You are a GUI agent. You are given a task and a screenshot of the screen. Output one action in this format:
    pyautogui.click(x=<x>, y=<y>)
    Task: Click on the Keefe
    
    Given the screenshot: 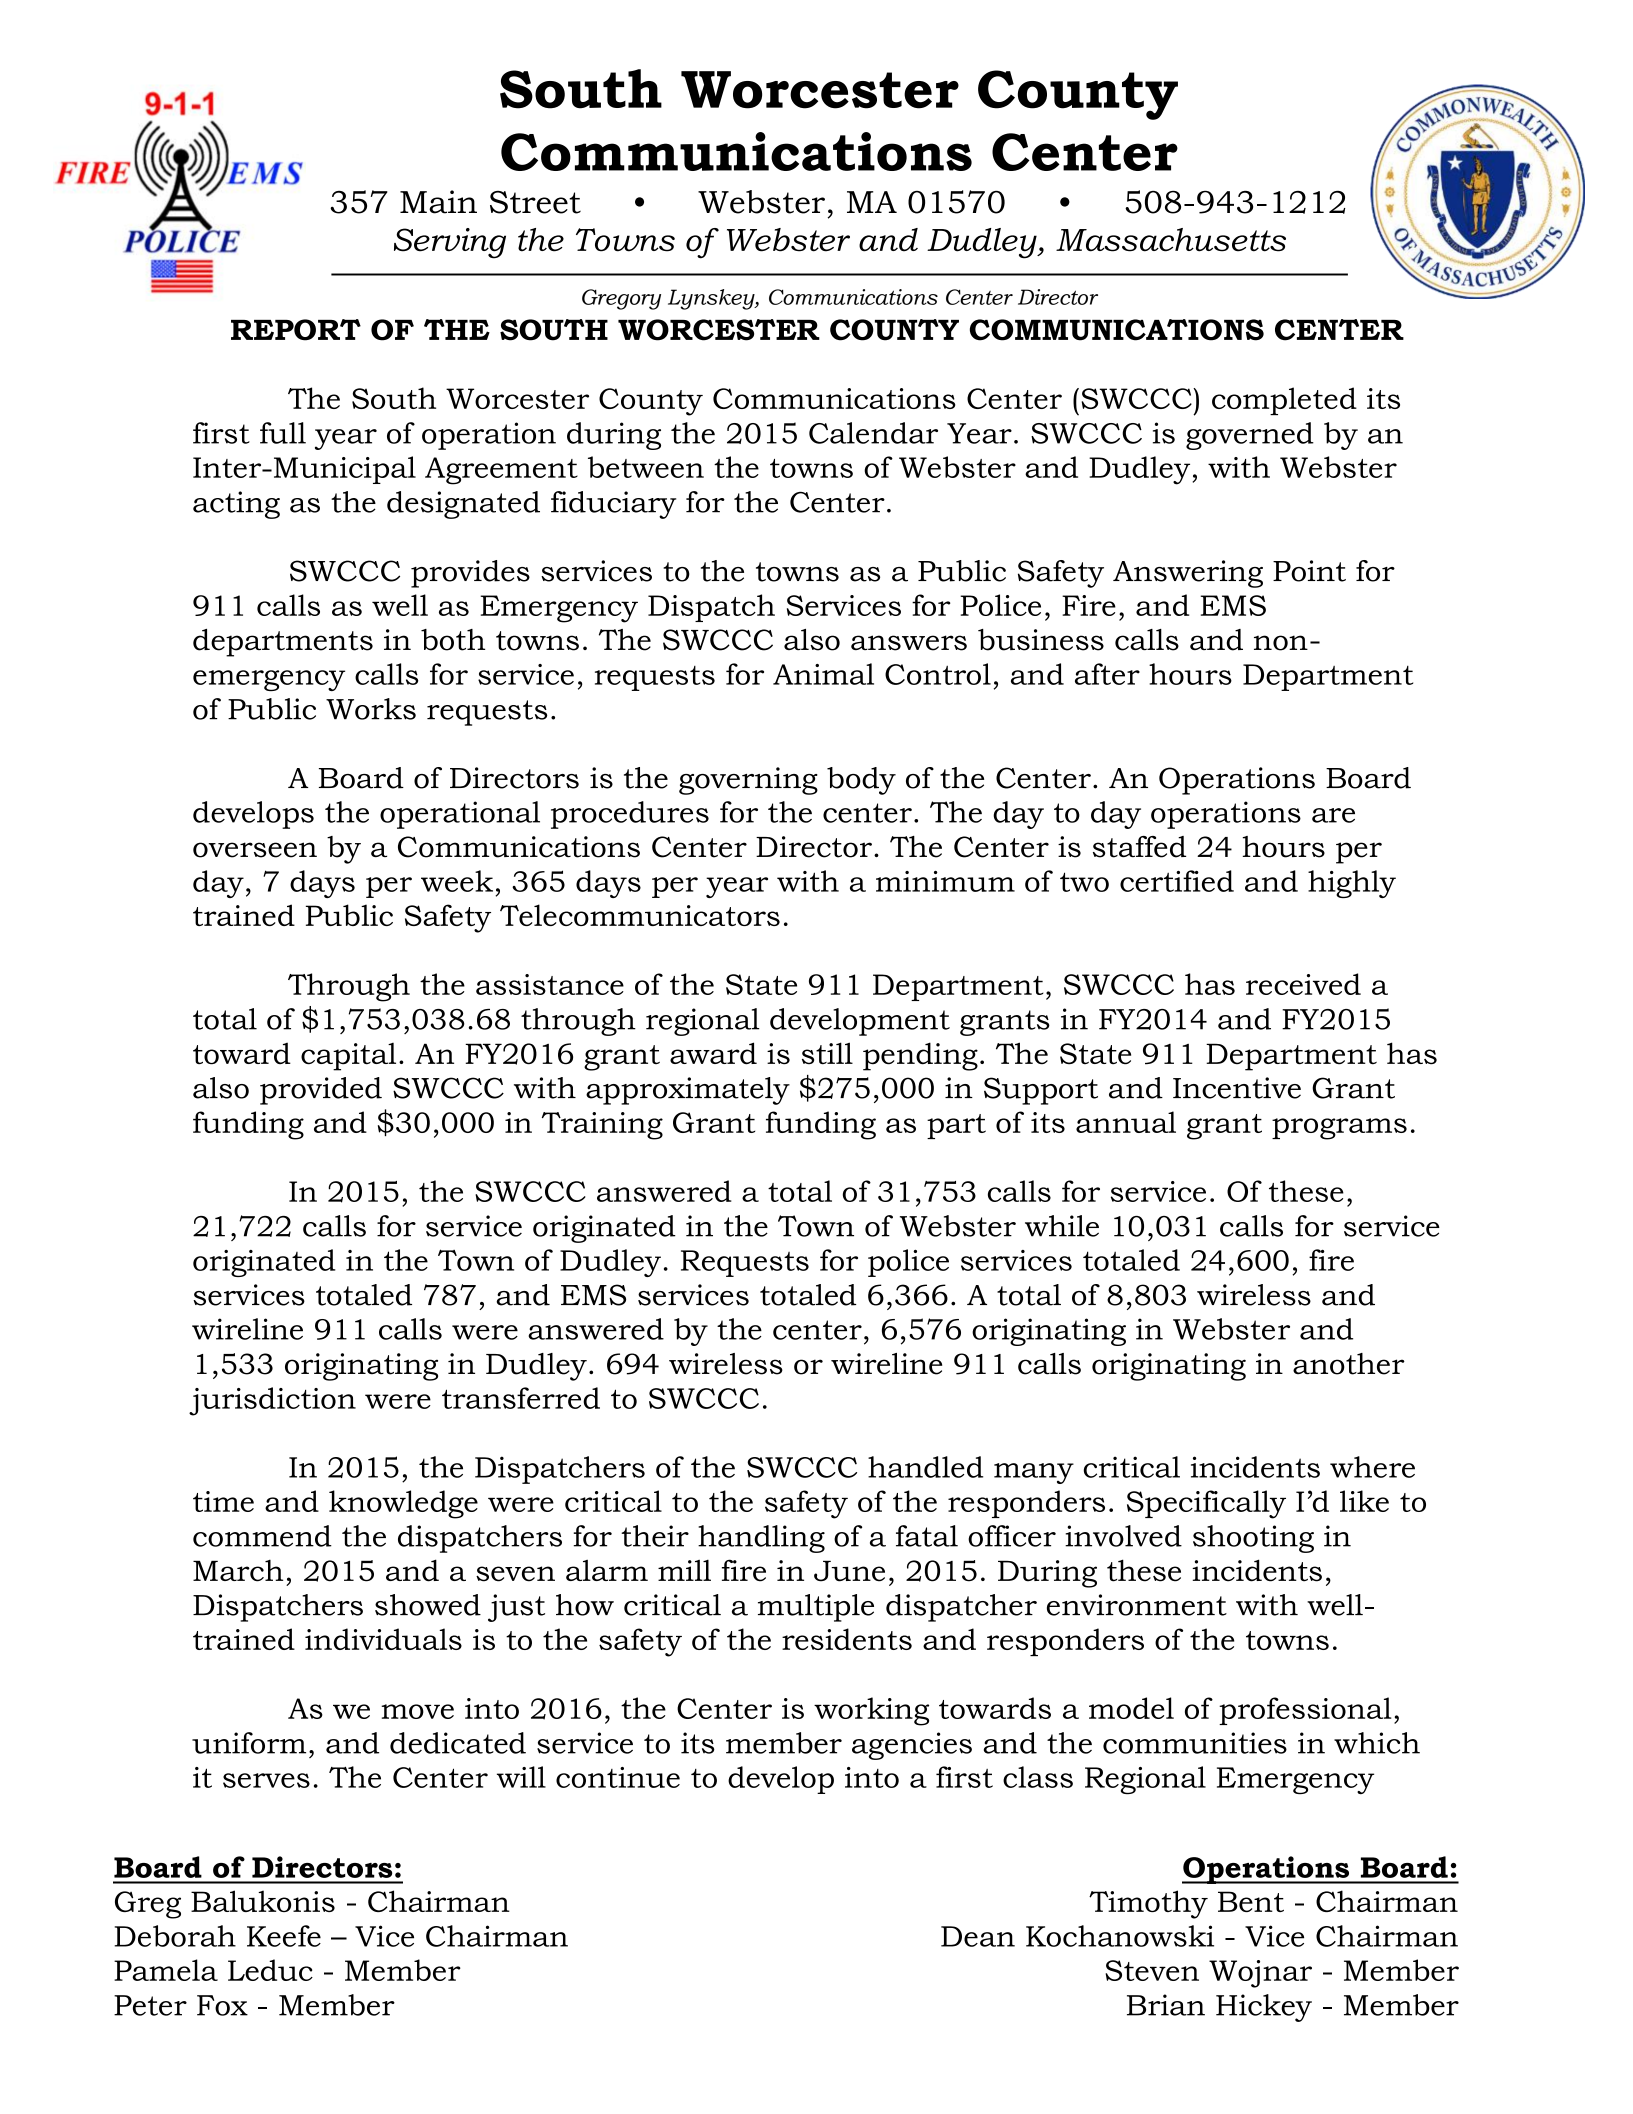 What is the action you would take?
    pyautogui.click(x=284, y=1936)
